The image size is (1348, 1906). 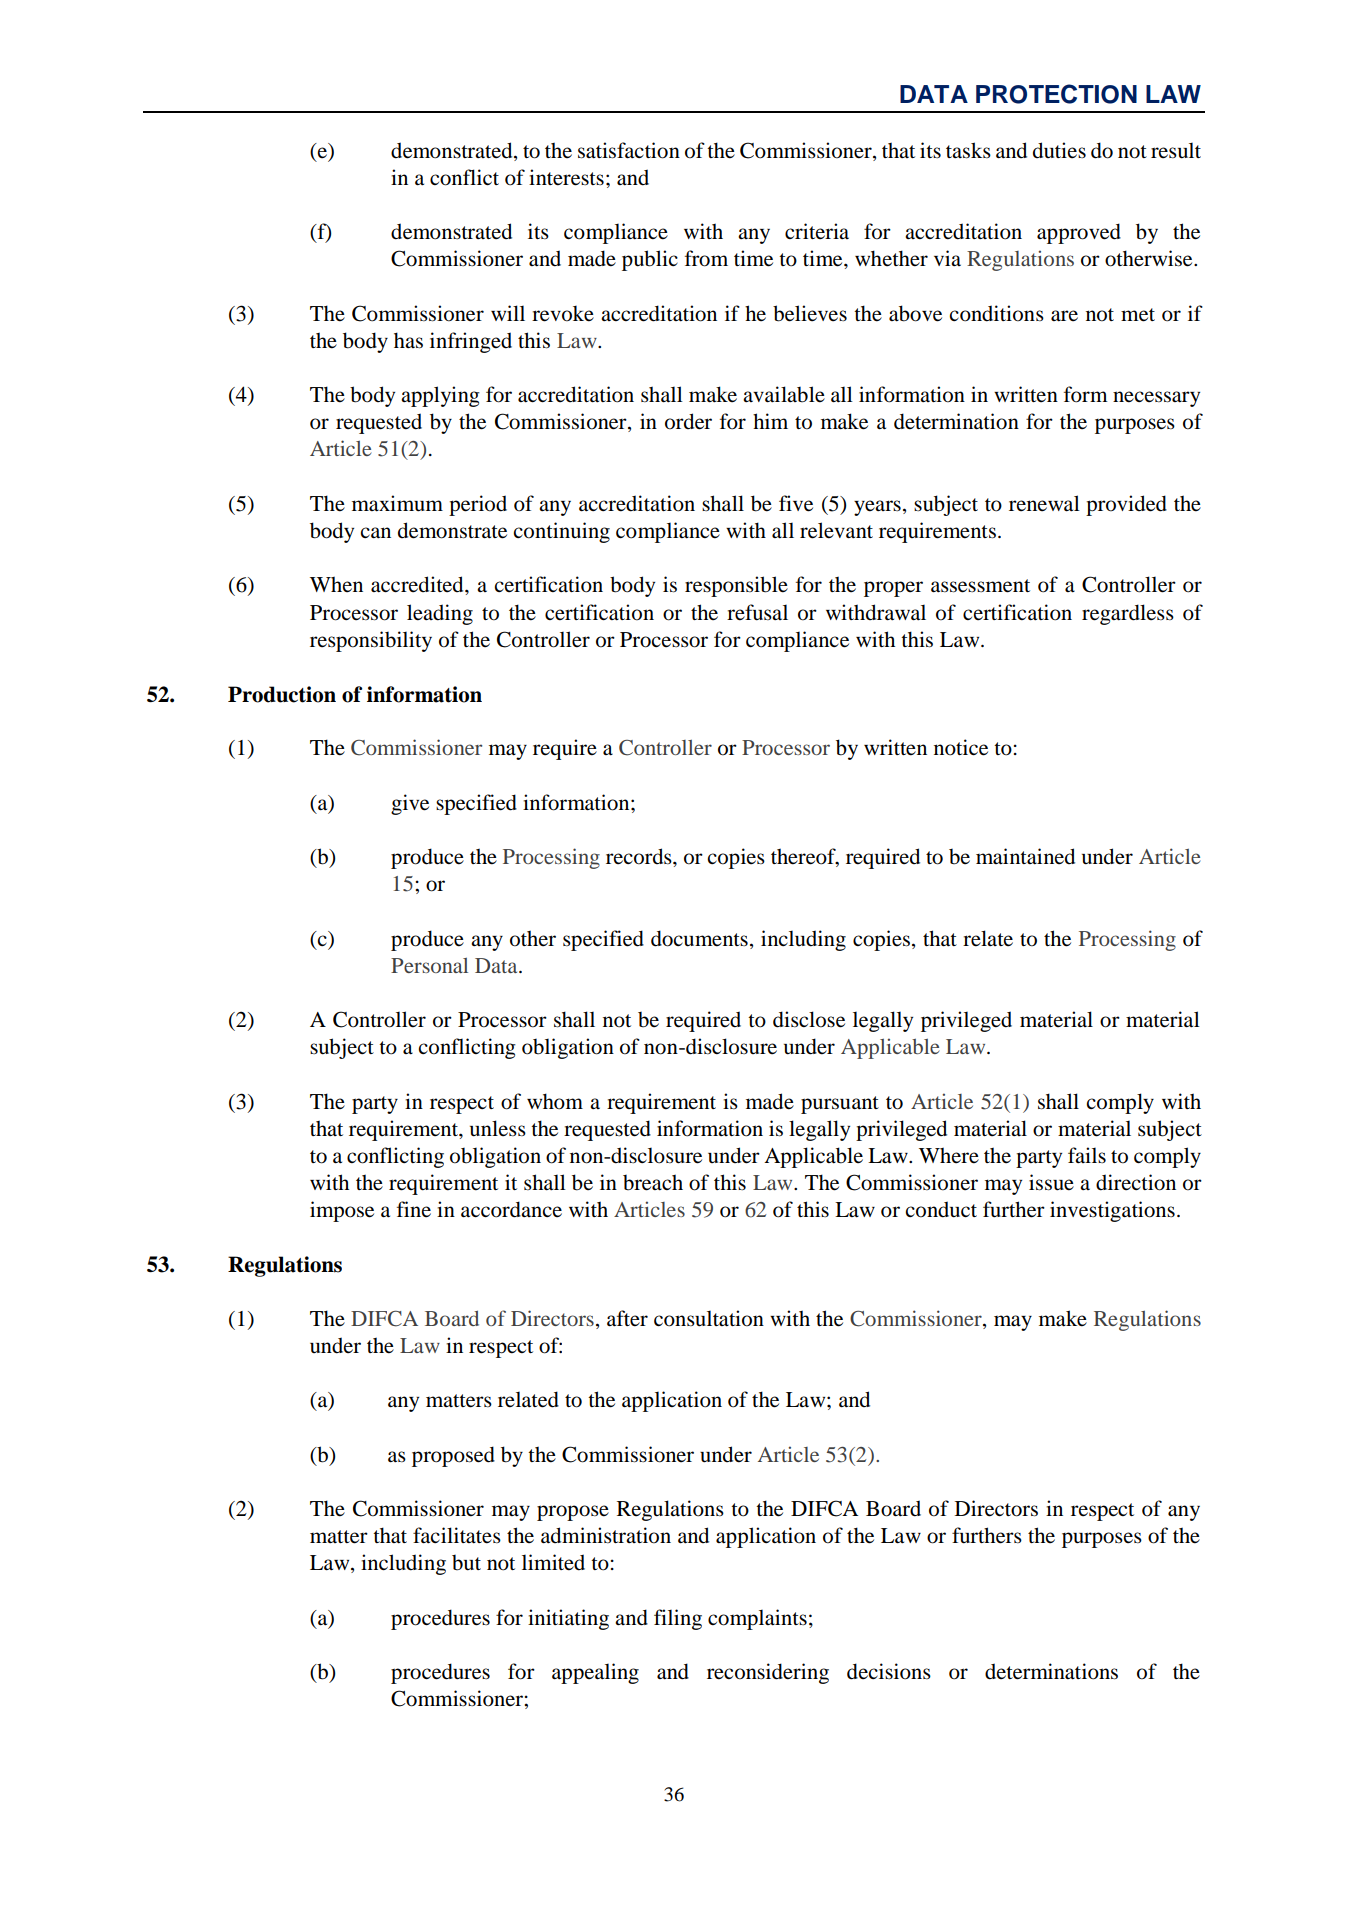 I want to click on fine, so click(x=414, y=1209).
